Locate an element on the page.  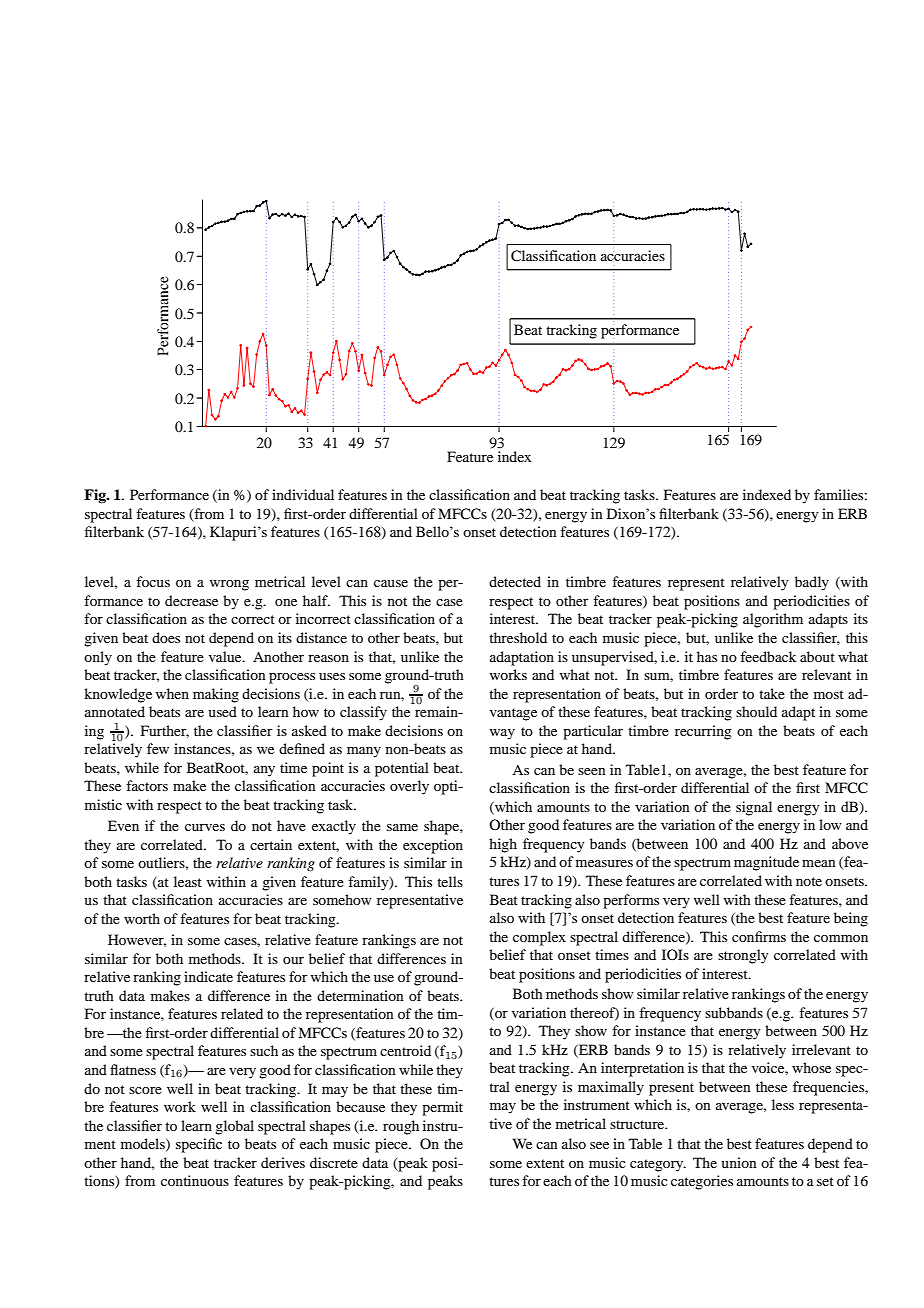
magnitude is located at coordinates (766, 863).
